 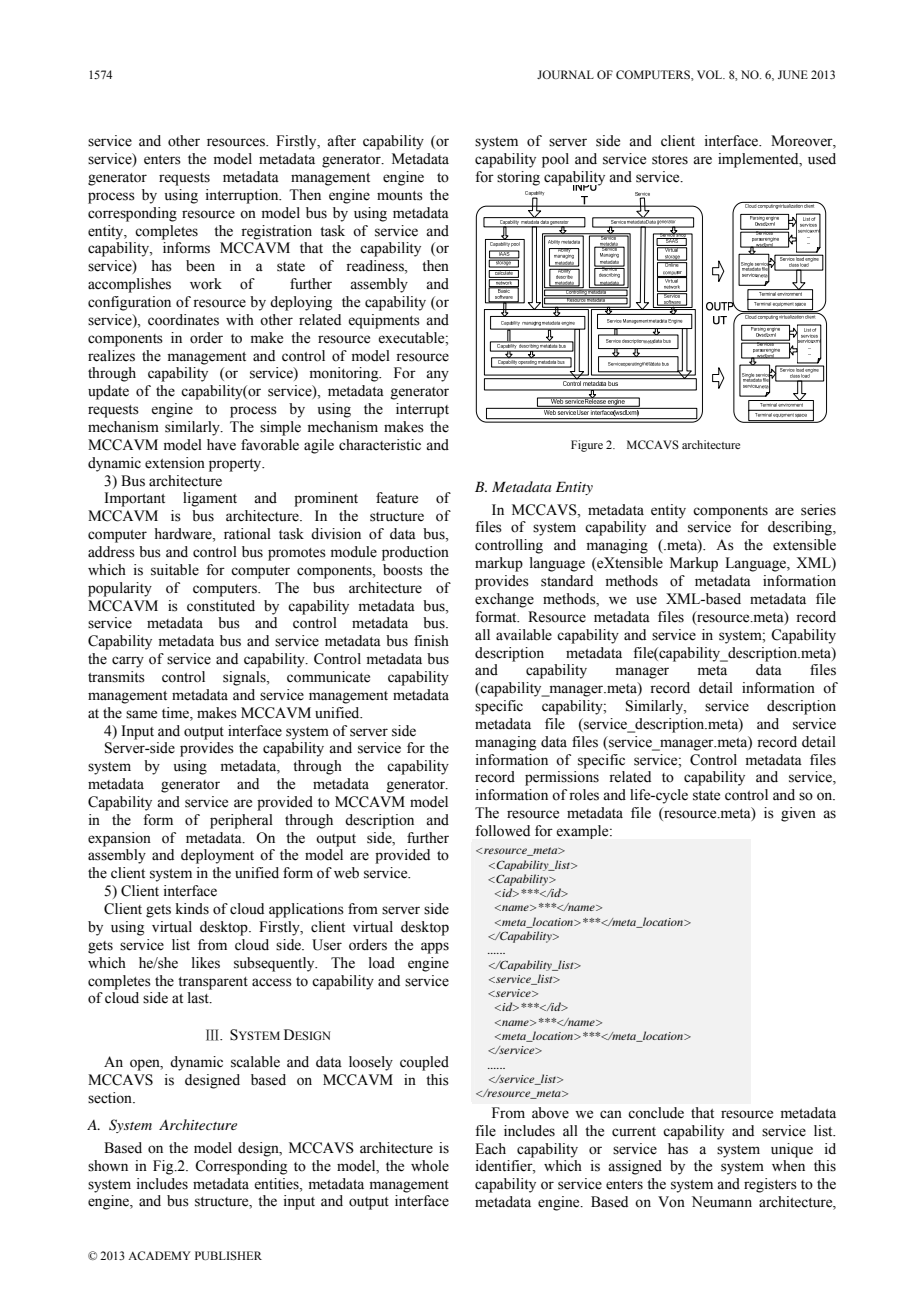 What do you see at coordinates (518, 178) in the image?
I see `storing` at bounding box center [518, 178].
